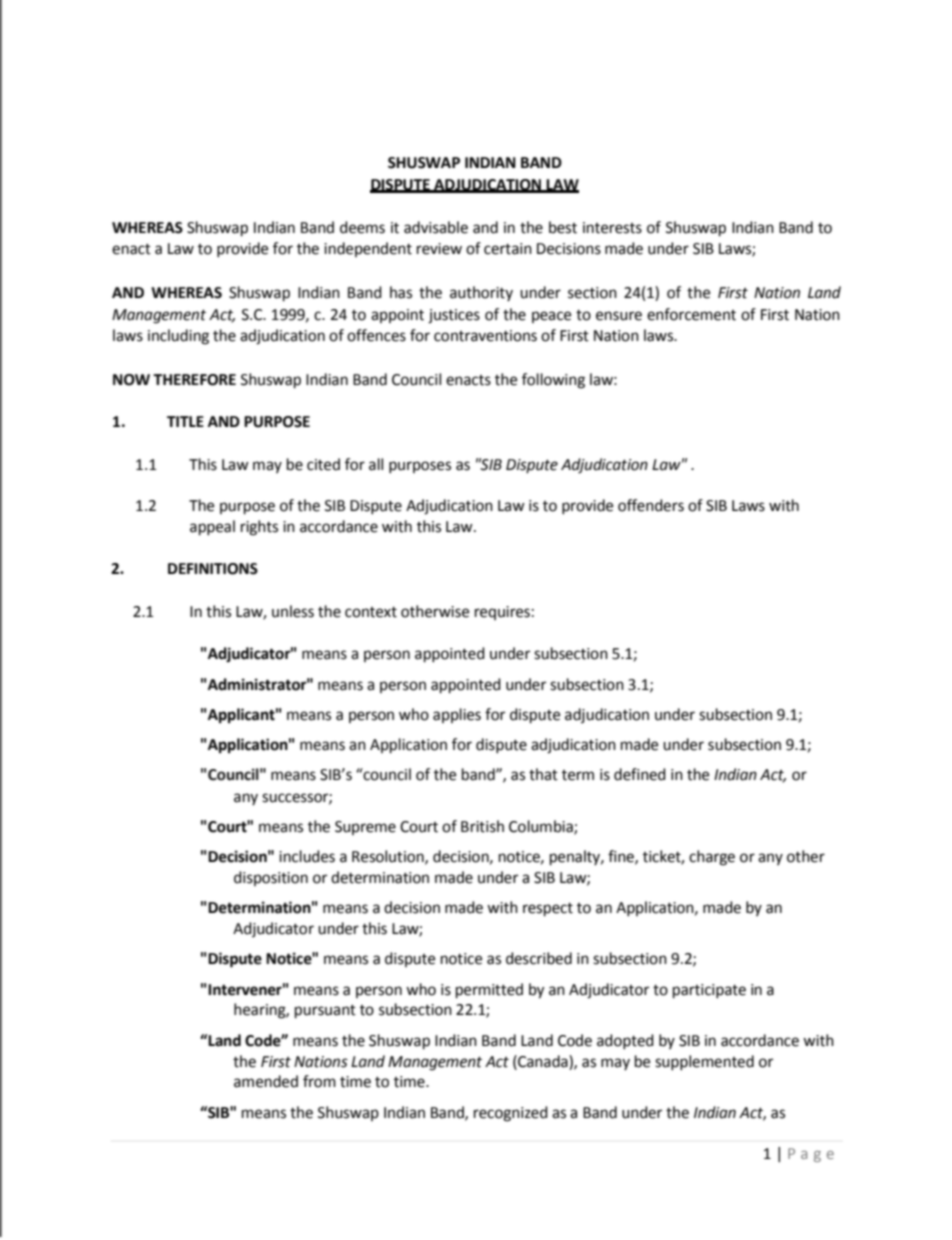  What do you see at coordinates (178, 337) in the image?
I see `including` at bounding box center [178, 337].
